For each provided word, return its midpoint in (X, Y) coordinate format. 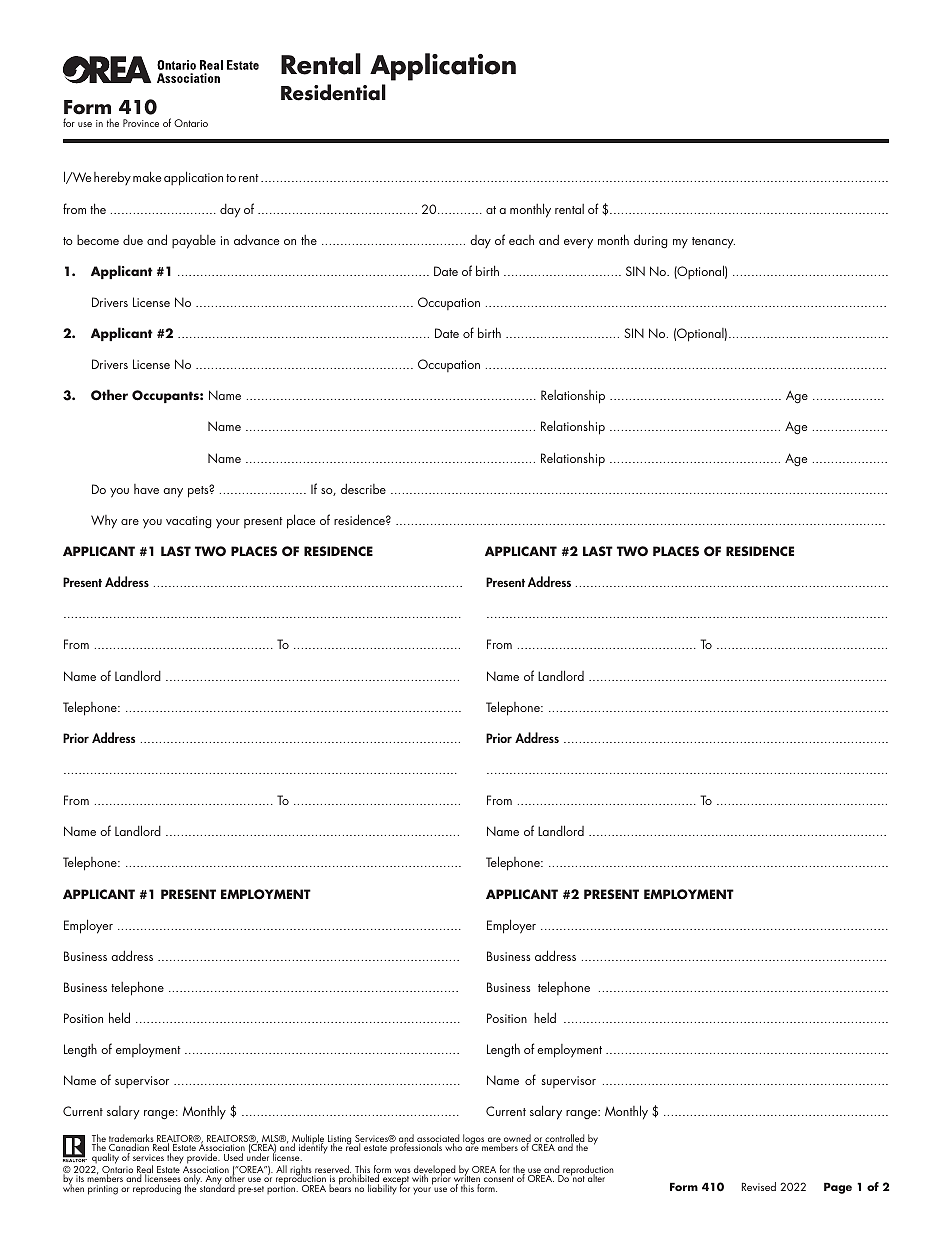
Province (141, 123)
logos (474, 1141)
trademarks (132, 1139)
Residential (333, 92)
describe (363, 488)
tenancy (713, 243)
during (650, 241)
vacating (188, 522)
